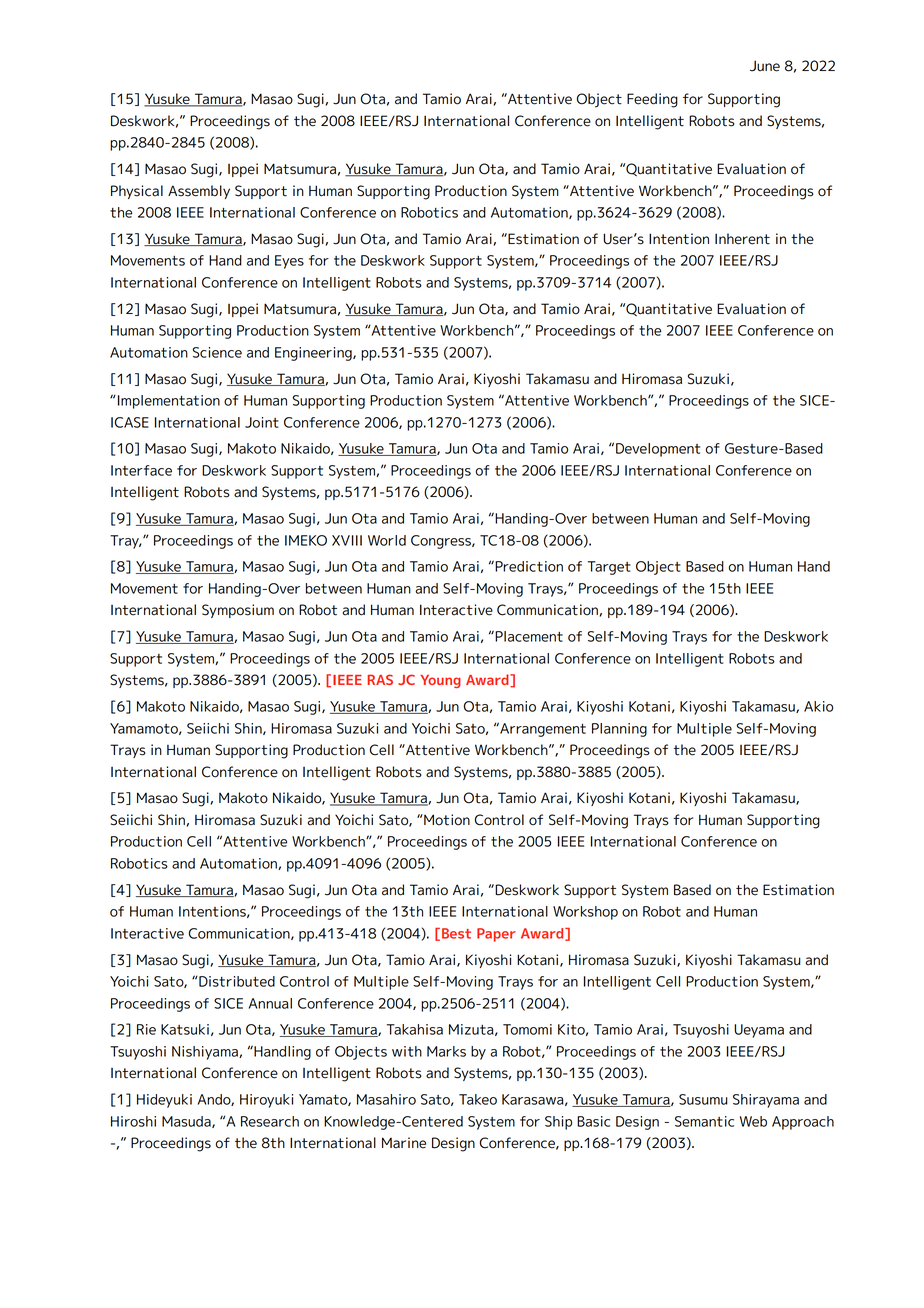 This screenshot has height=1308, width=924. Describe the element at coordinates (765, 66) in the screenshot. I see `June` at that location.
